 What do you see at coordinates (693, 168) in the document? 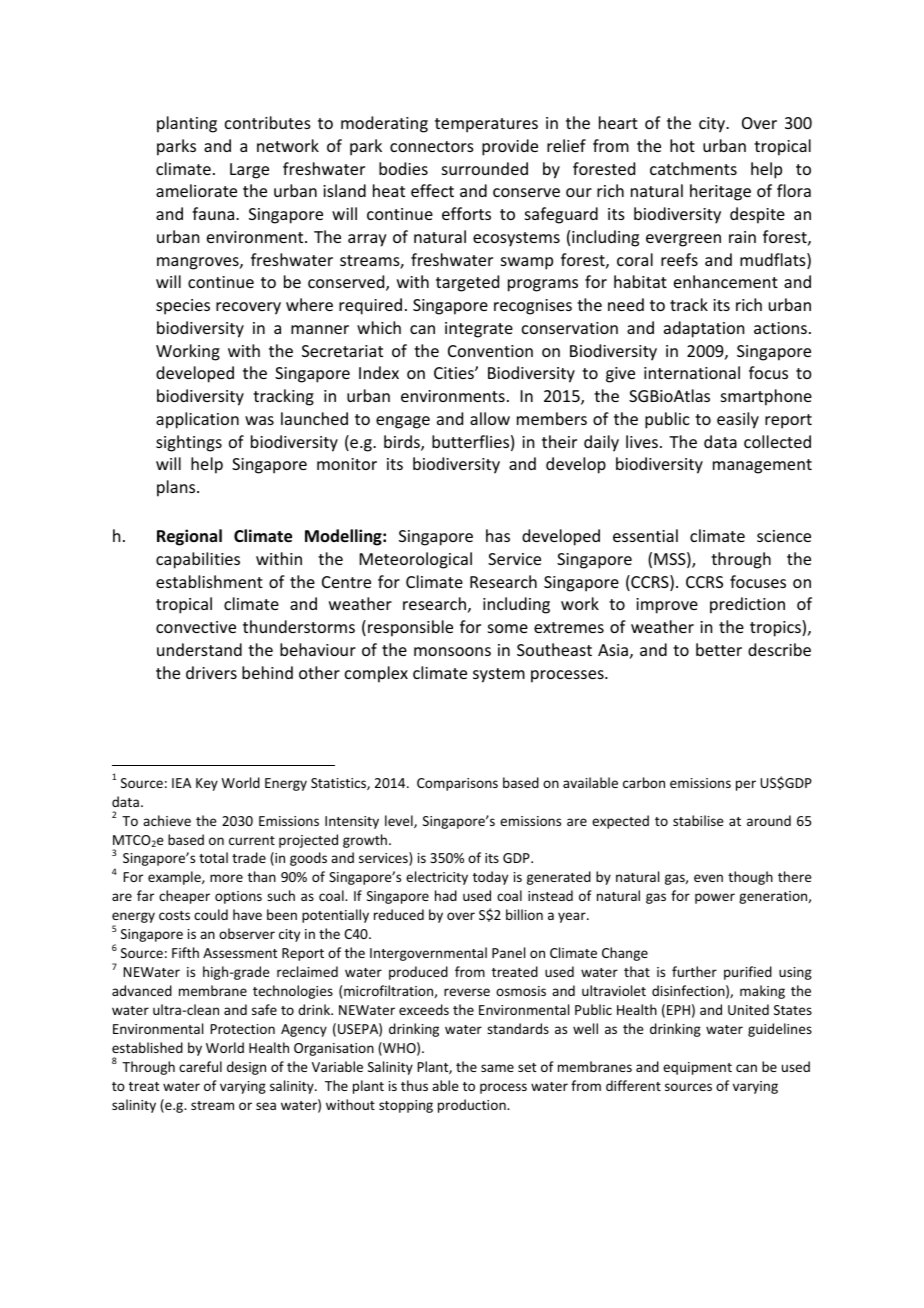
I see `catchments` at bounding box center [693, 168].
